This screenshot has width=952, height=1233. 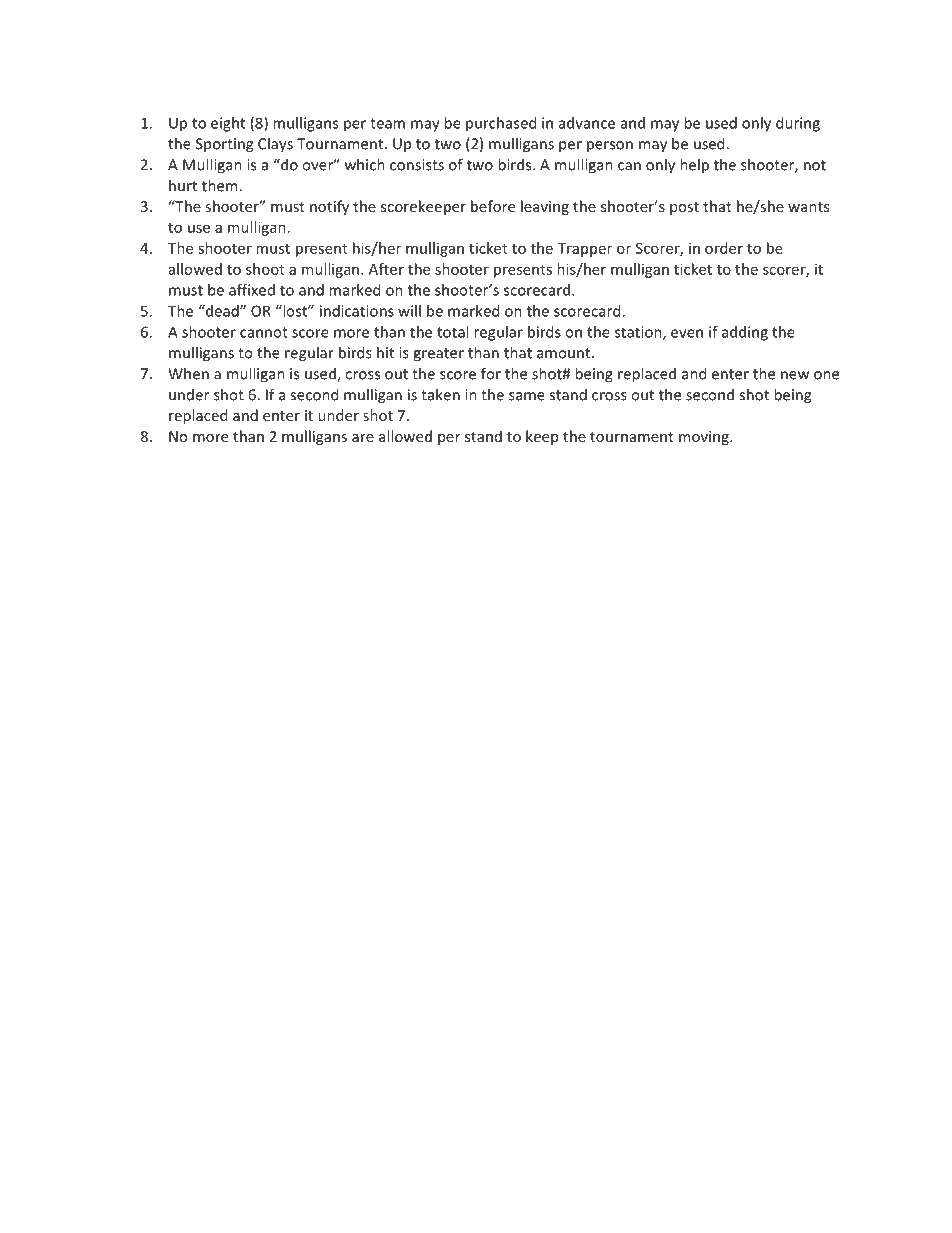 I want to click on affixed, so click(x=252, y=290).
